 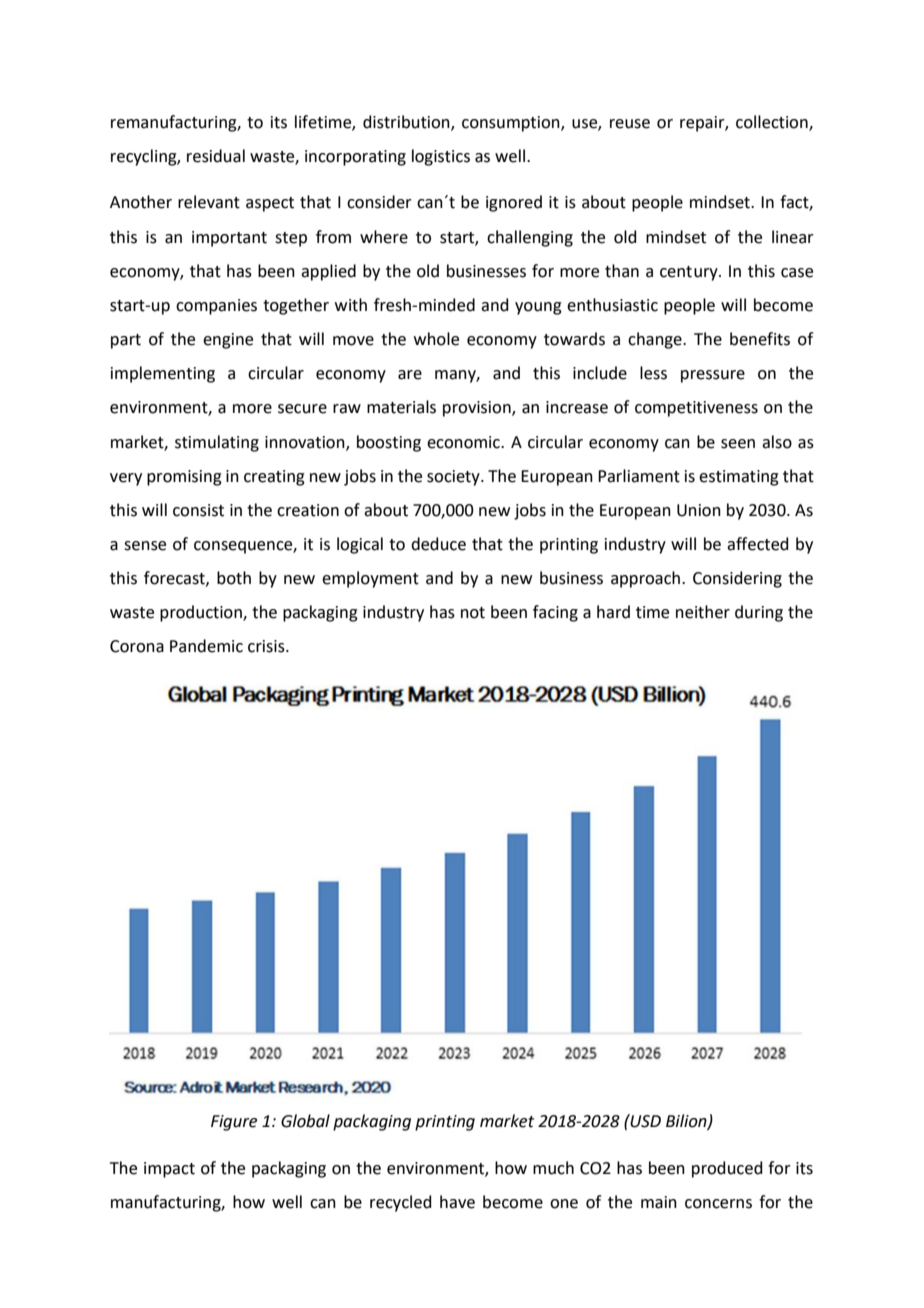 What do you see at coordinates (773, 122) in the screenshot?
I see `collection` at bounding box center [773, 122].
